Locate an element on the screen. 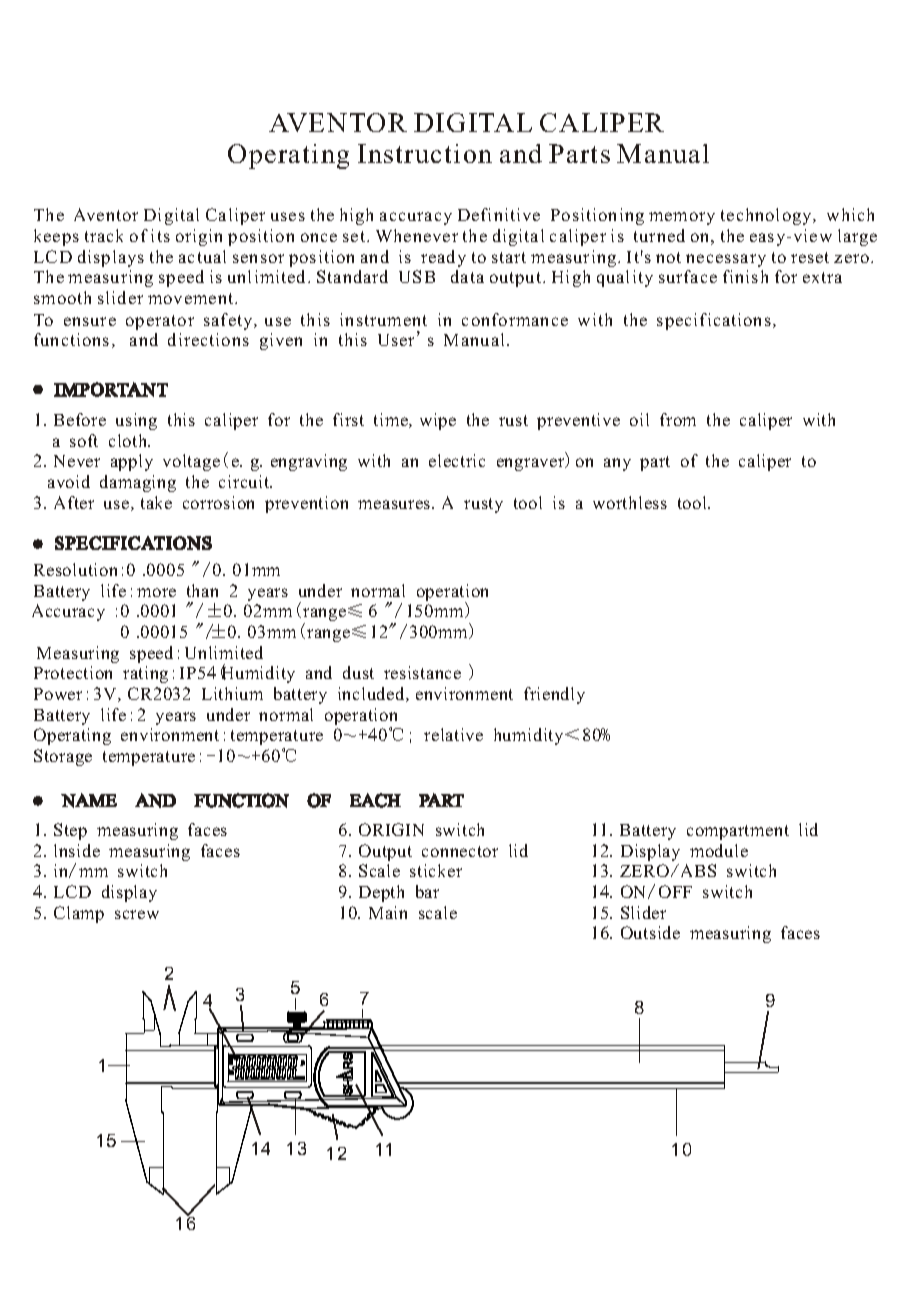 The width and height of the screenshot is (924, 1308). resistance is located at coordinates (422, 672).
